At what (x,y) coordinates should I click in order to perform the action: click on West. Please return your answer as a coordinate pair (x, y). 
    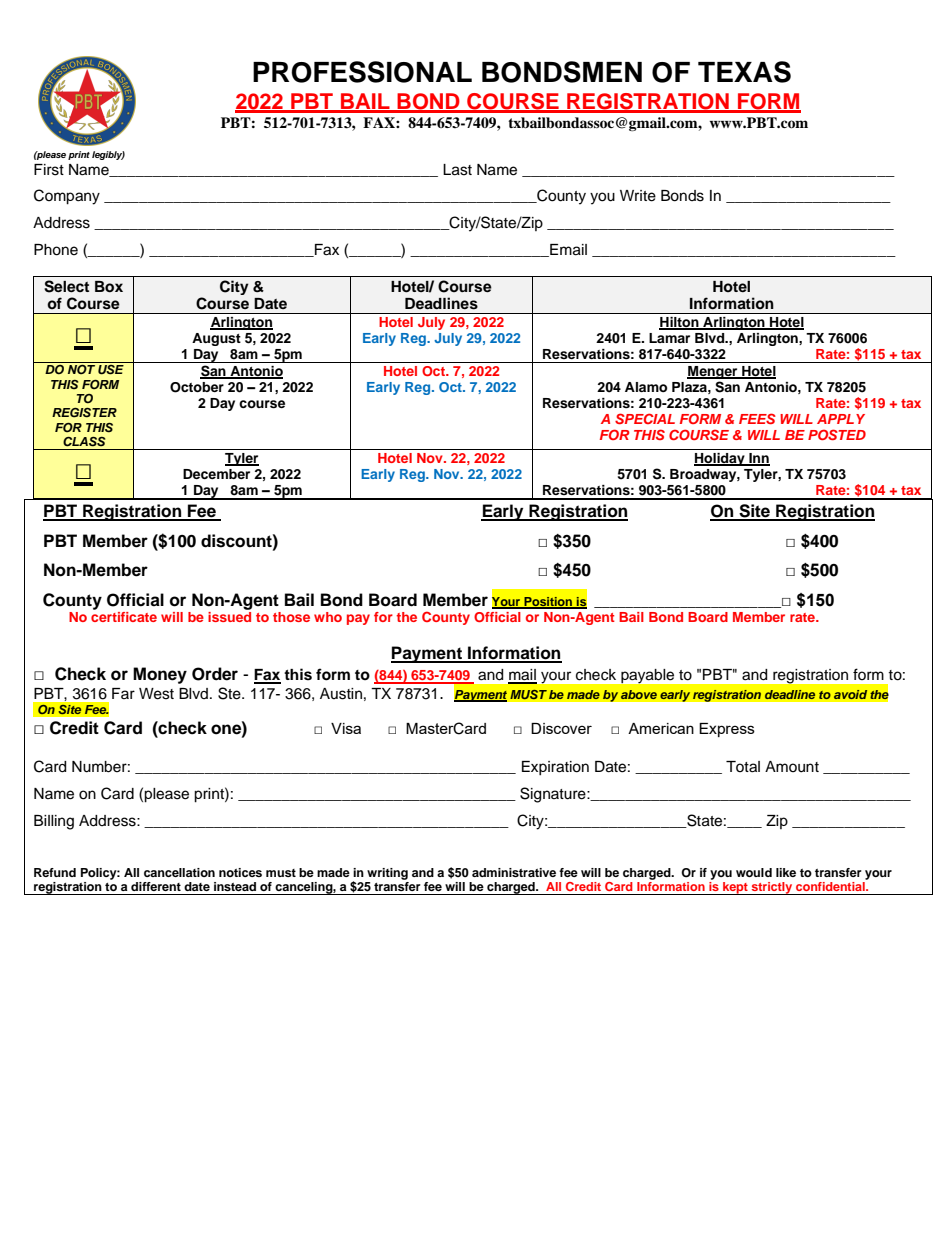
    Looking at the image, I should click on (156, 694).
